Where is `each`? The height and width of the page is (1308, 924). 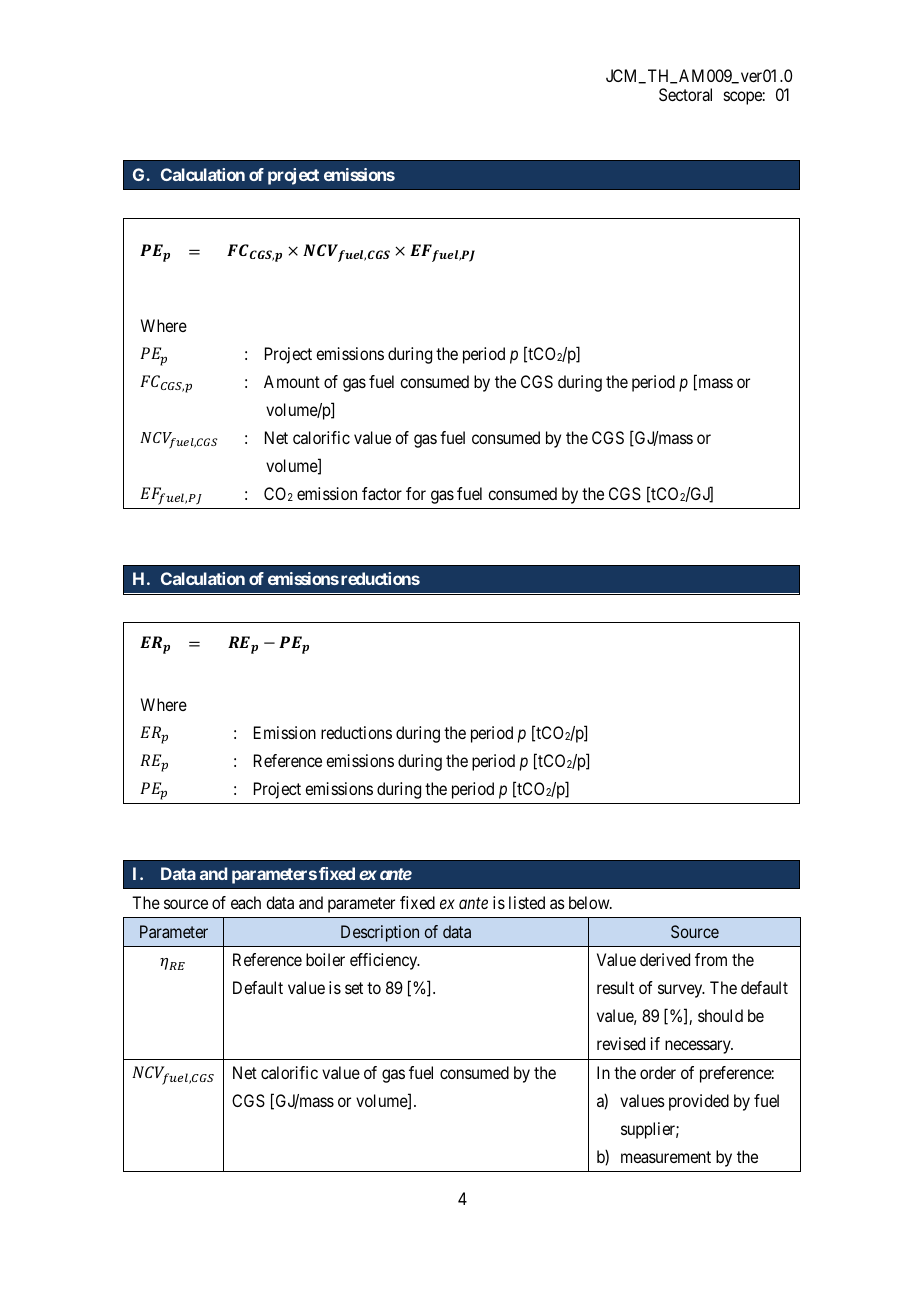 each is located at coordinates (246, 902).
